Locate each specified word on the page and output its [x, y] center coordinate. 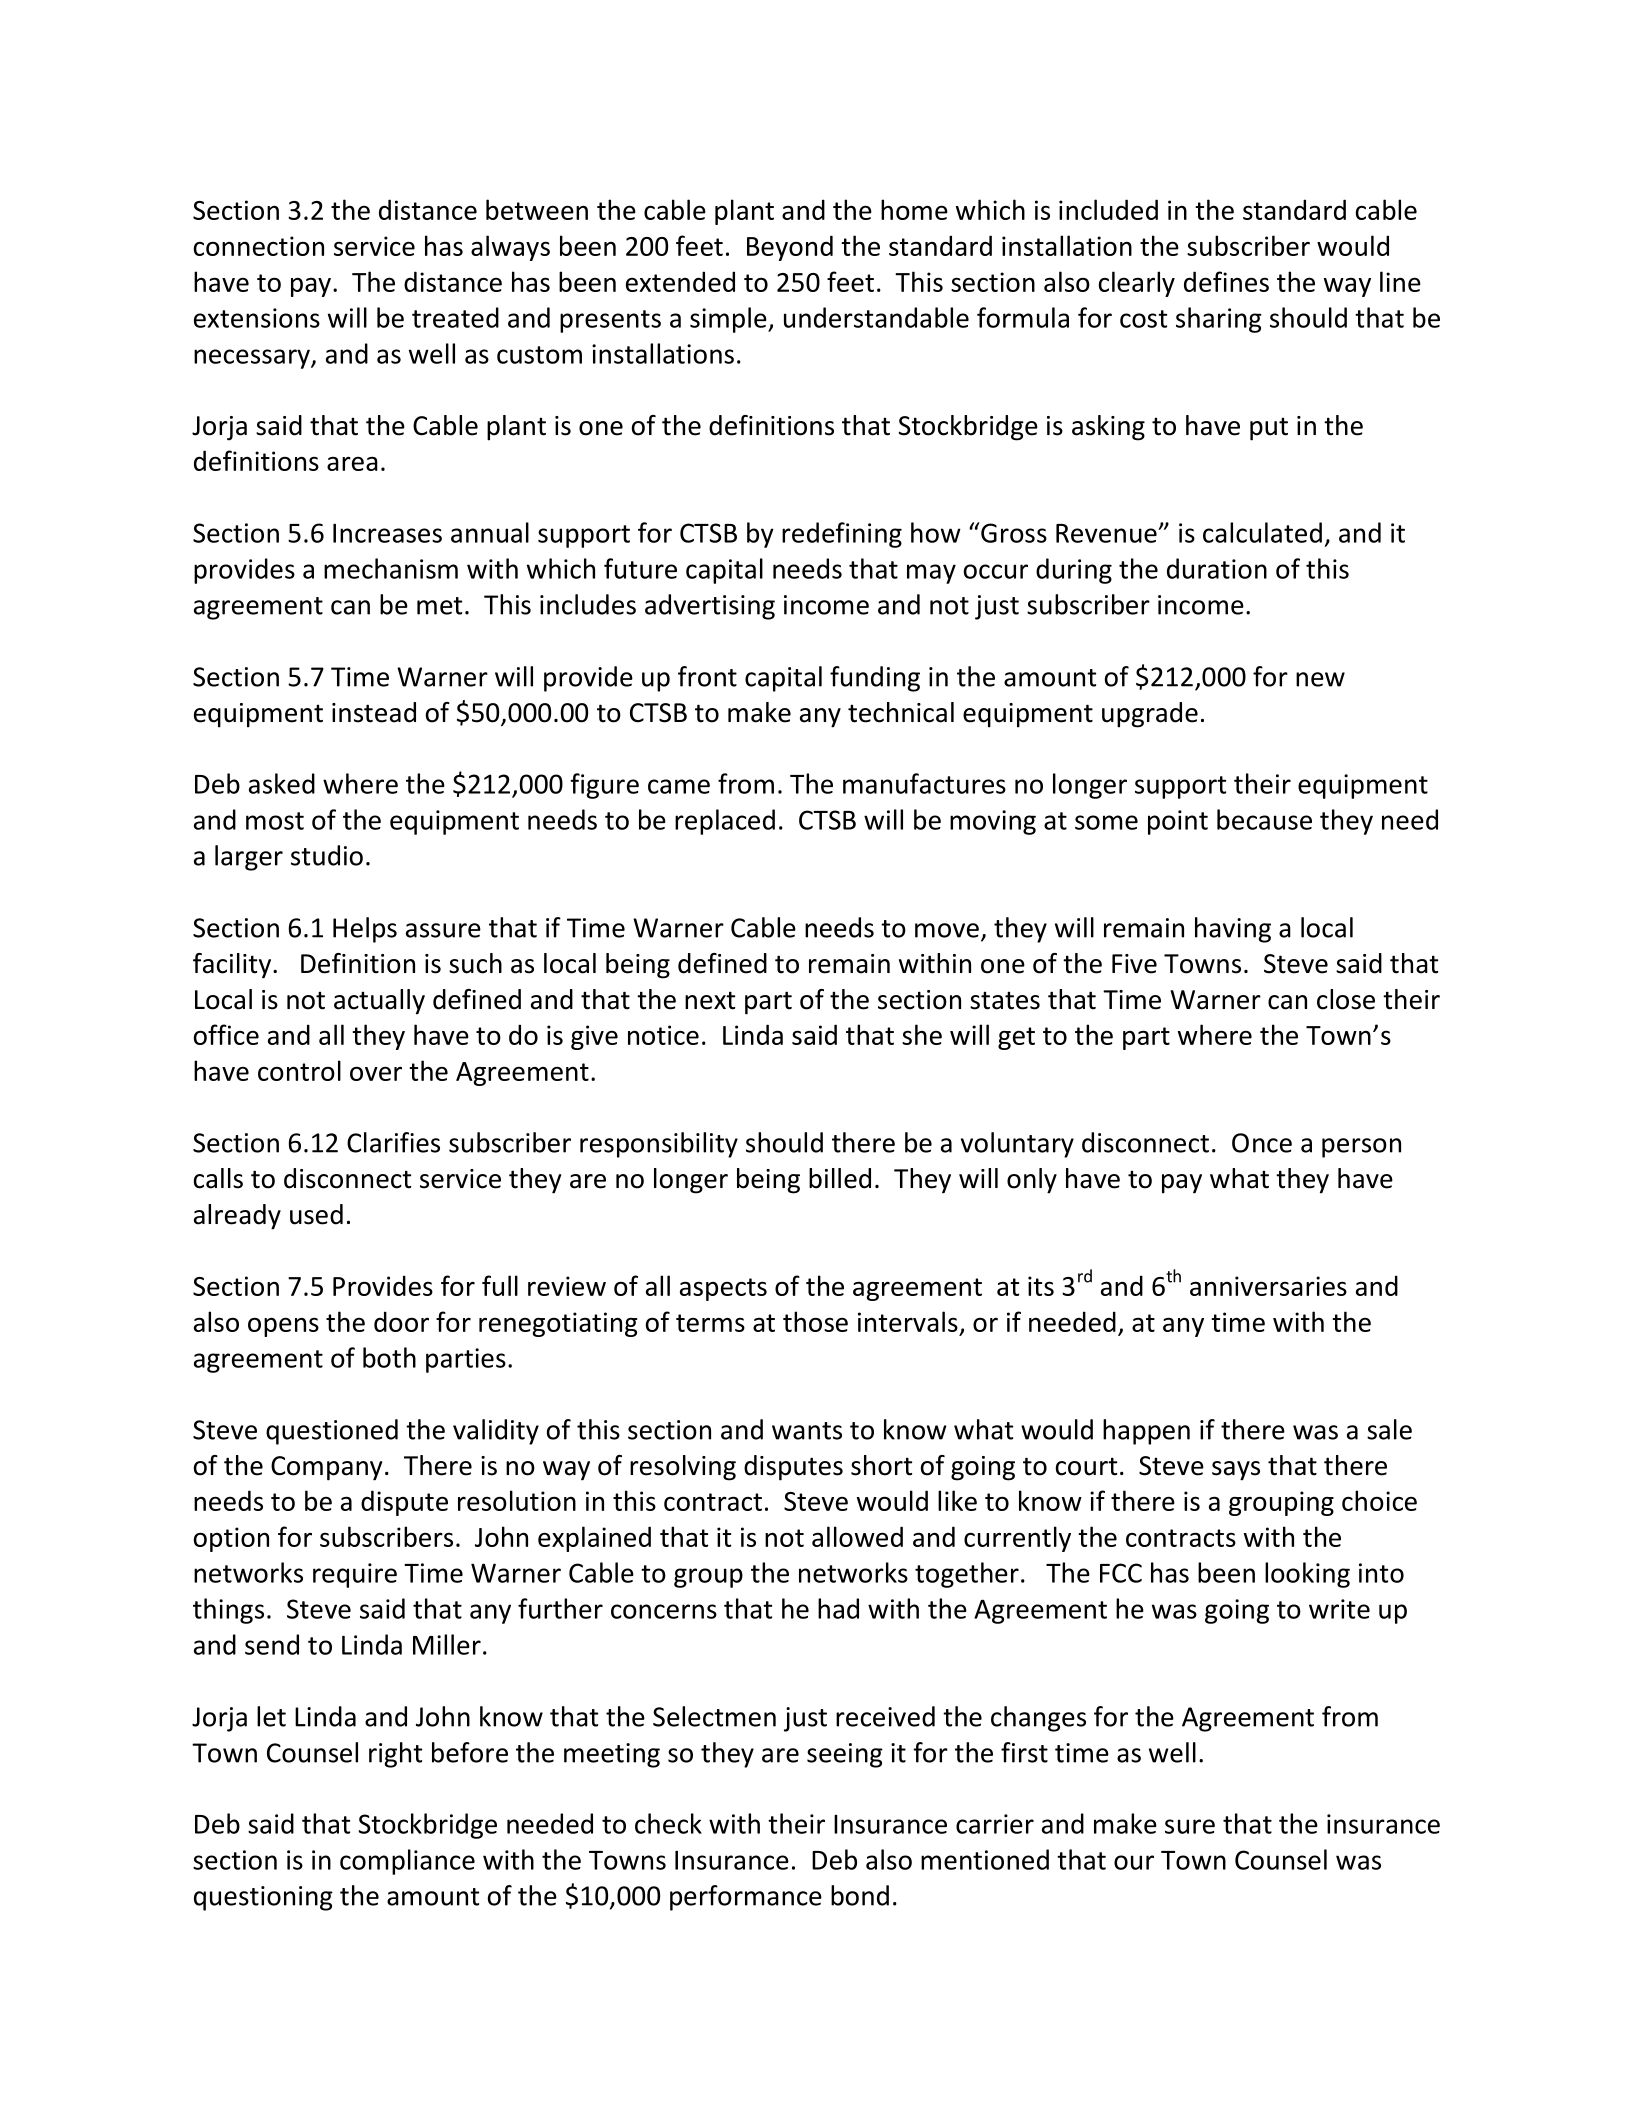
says [1236, 1471]
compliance [407, 1862]
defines [1226, 281]
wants [807, 1431]
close [1346, 999]
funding [875, 679]
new [1320, 679]
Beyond [790, 248]
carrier [995, 1824]
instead [374, 712]
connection [259, 246]
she [922, 1034]
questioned [332, 1432]
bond [860, 1895]
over [376, 1073]
